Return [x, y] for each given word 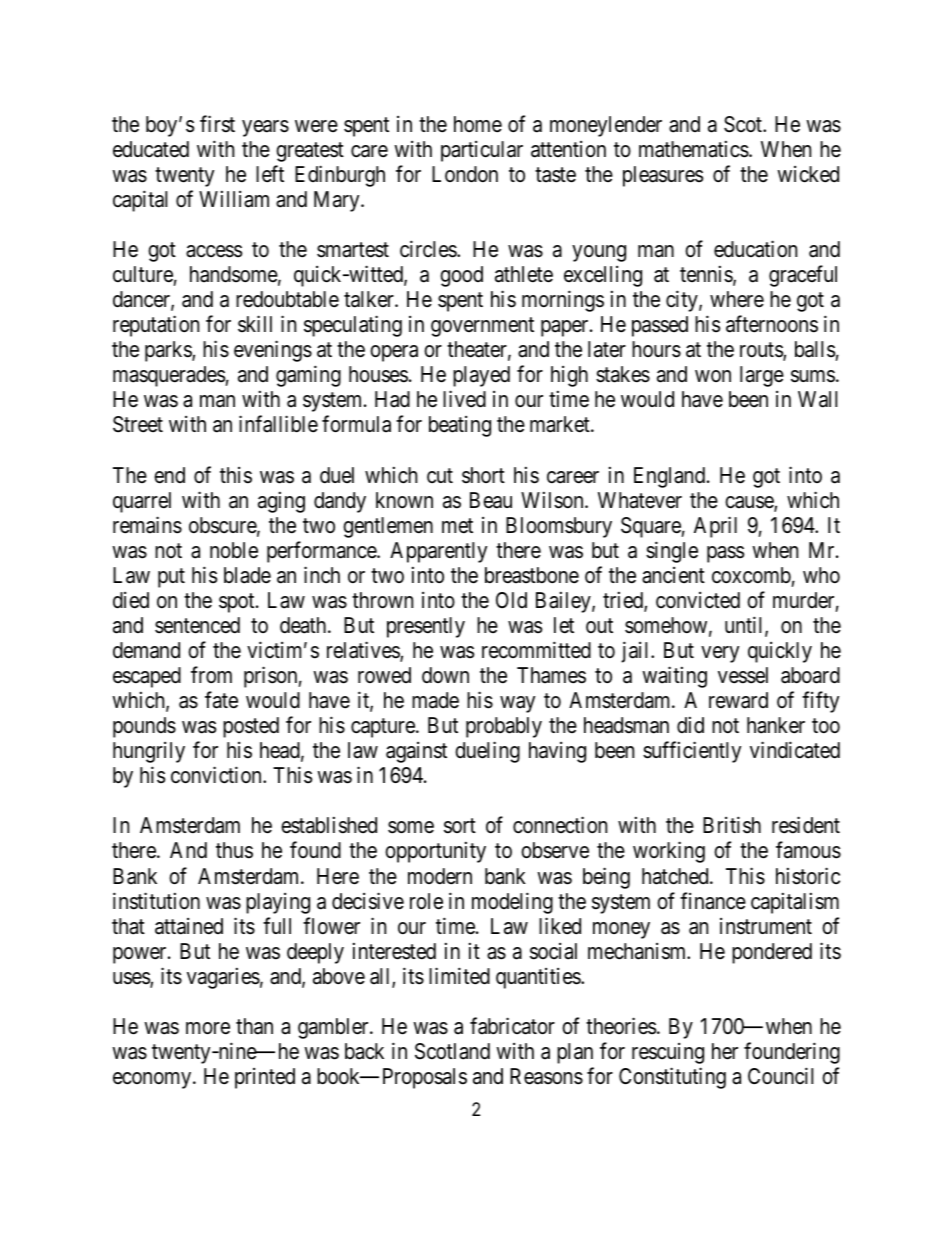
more [208, 1028]
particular [482, 151]
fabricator [512, 1026]
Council [780, 1076]
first [217, 124]
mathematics [694, 149]
